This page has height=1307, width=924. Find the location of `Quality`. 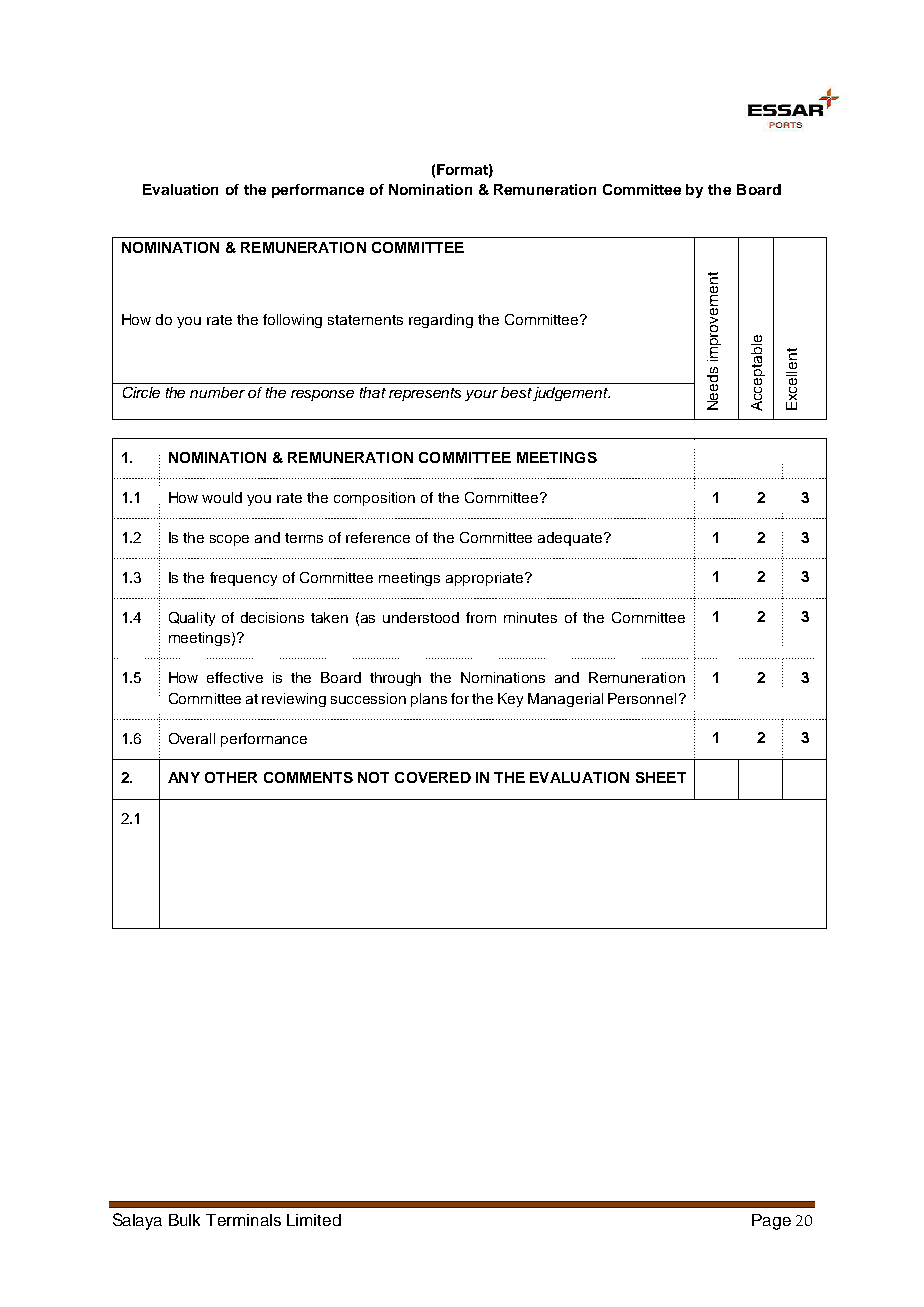

Quality is located at coordinates (192, 619).
